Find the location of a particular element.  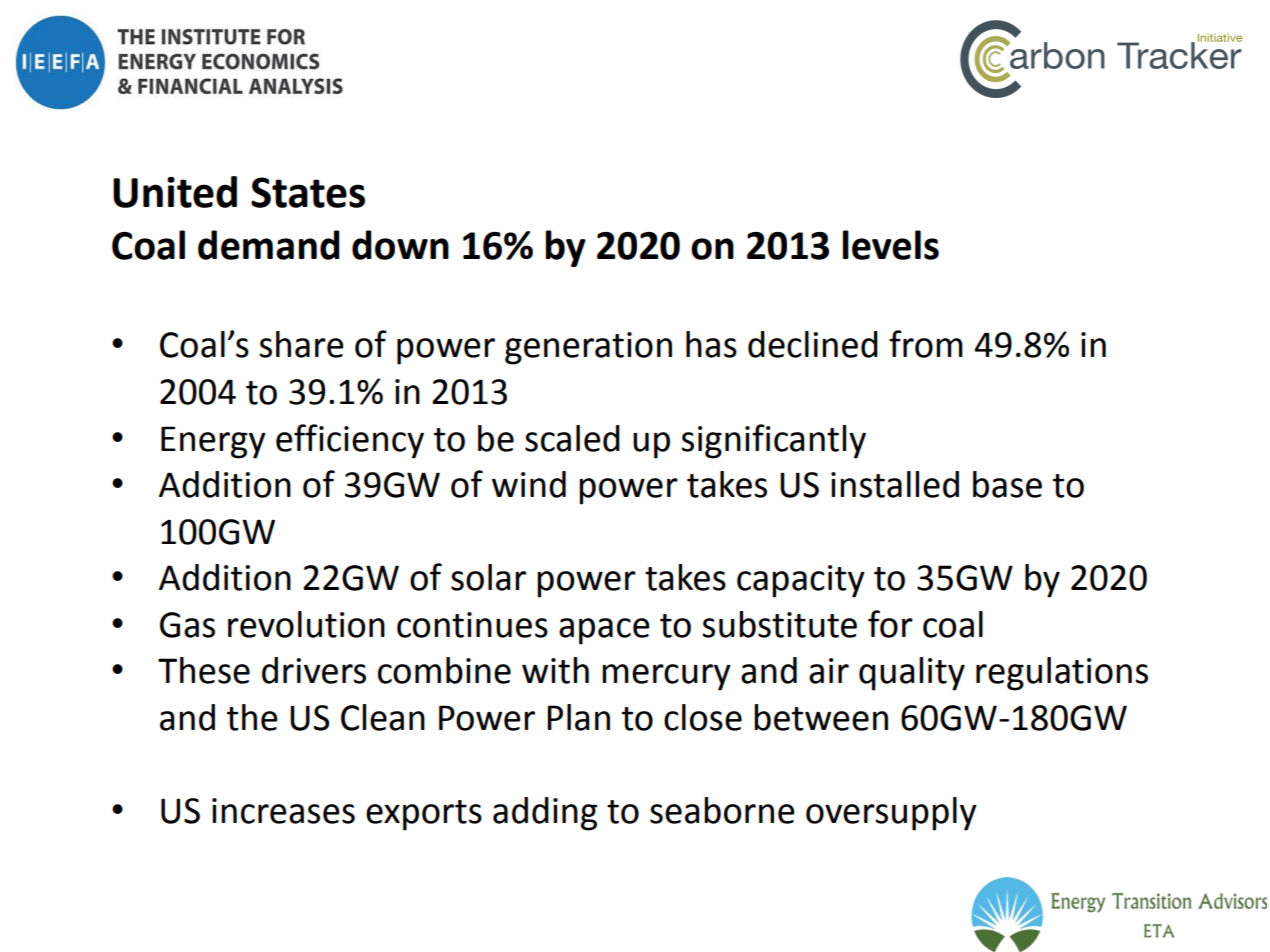

mercury is located at coordinates (666, 677).
